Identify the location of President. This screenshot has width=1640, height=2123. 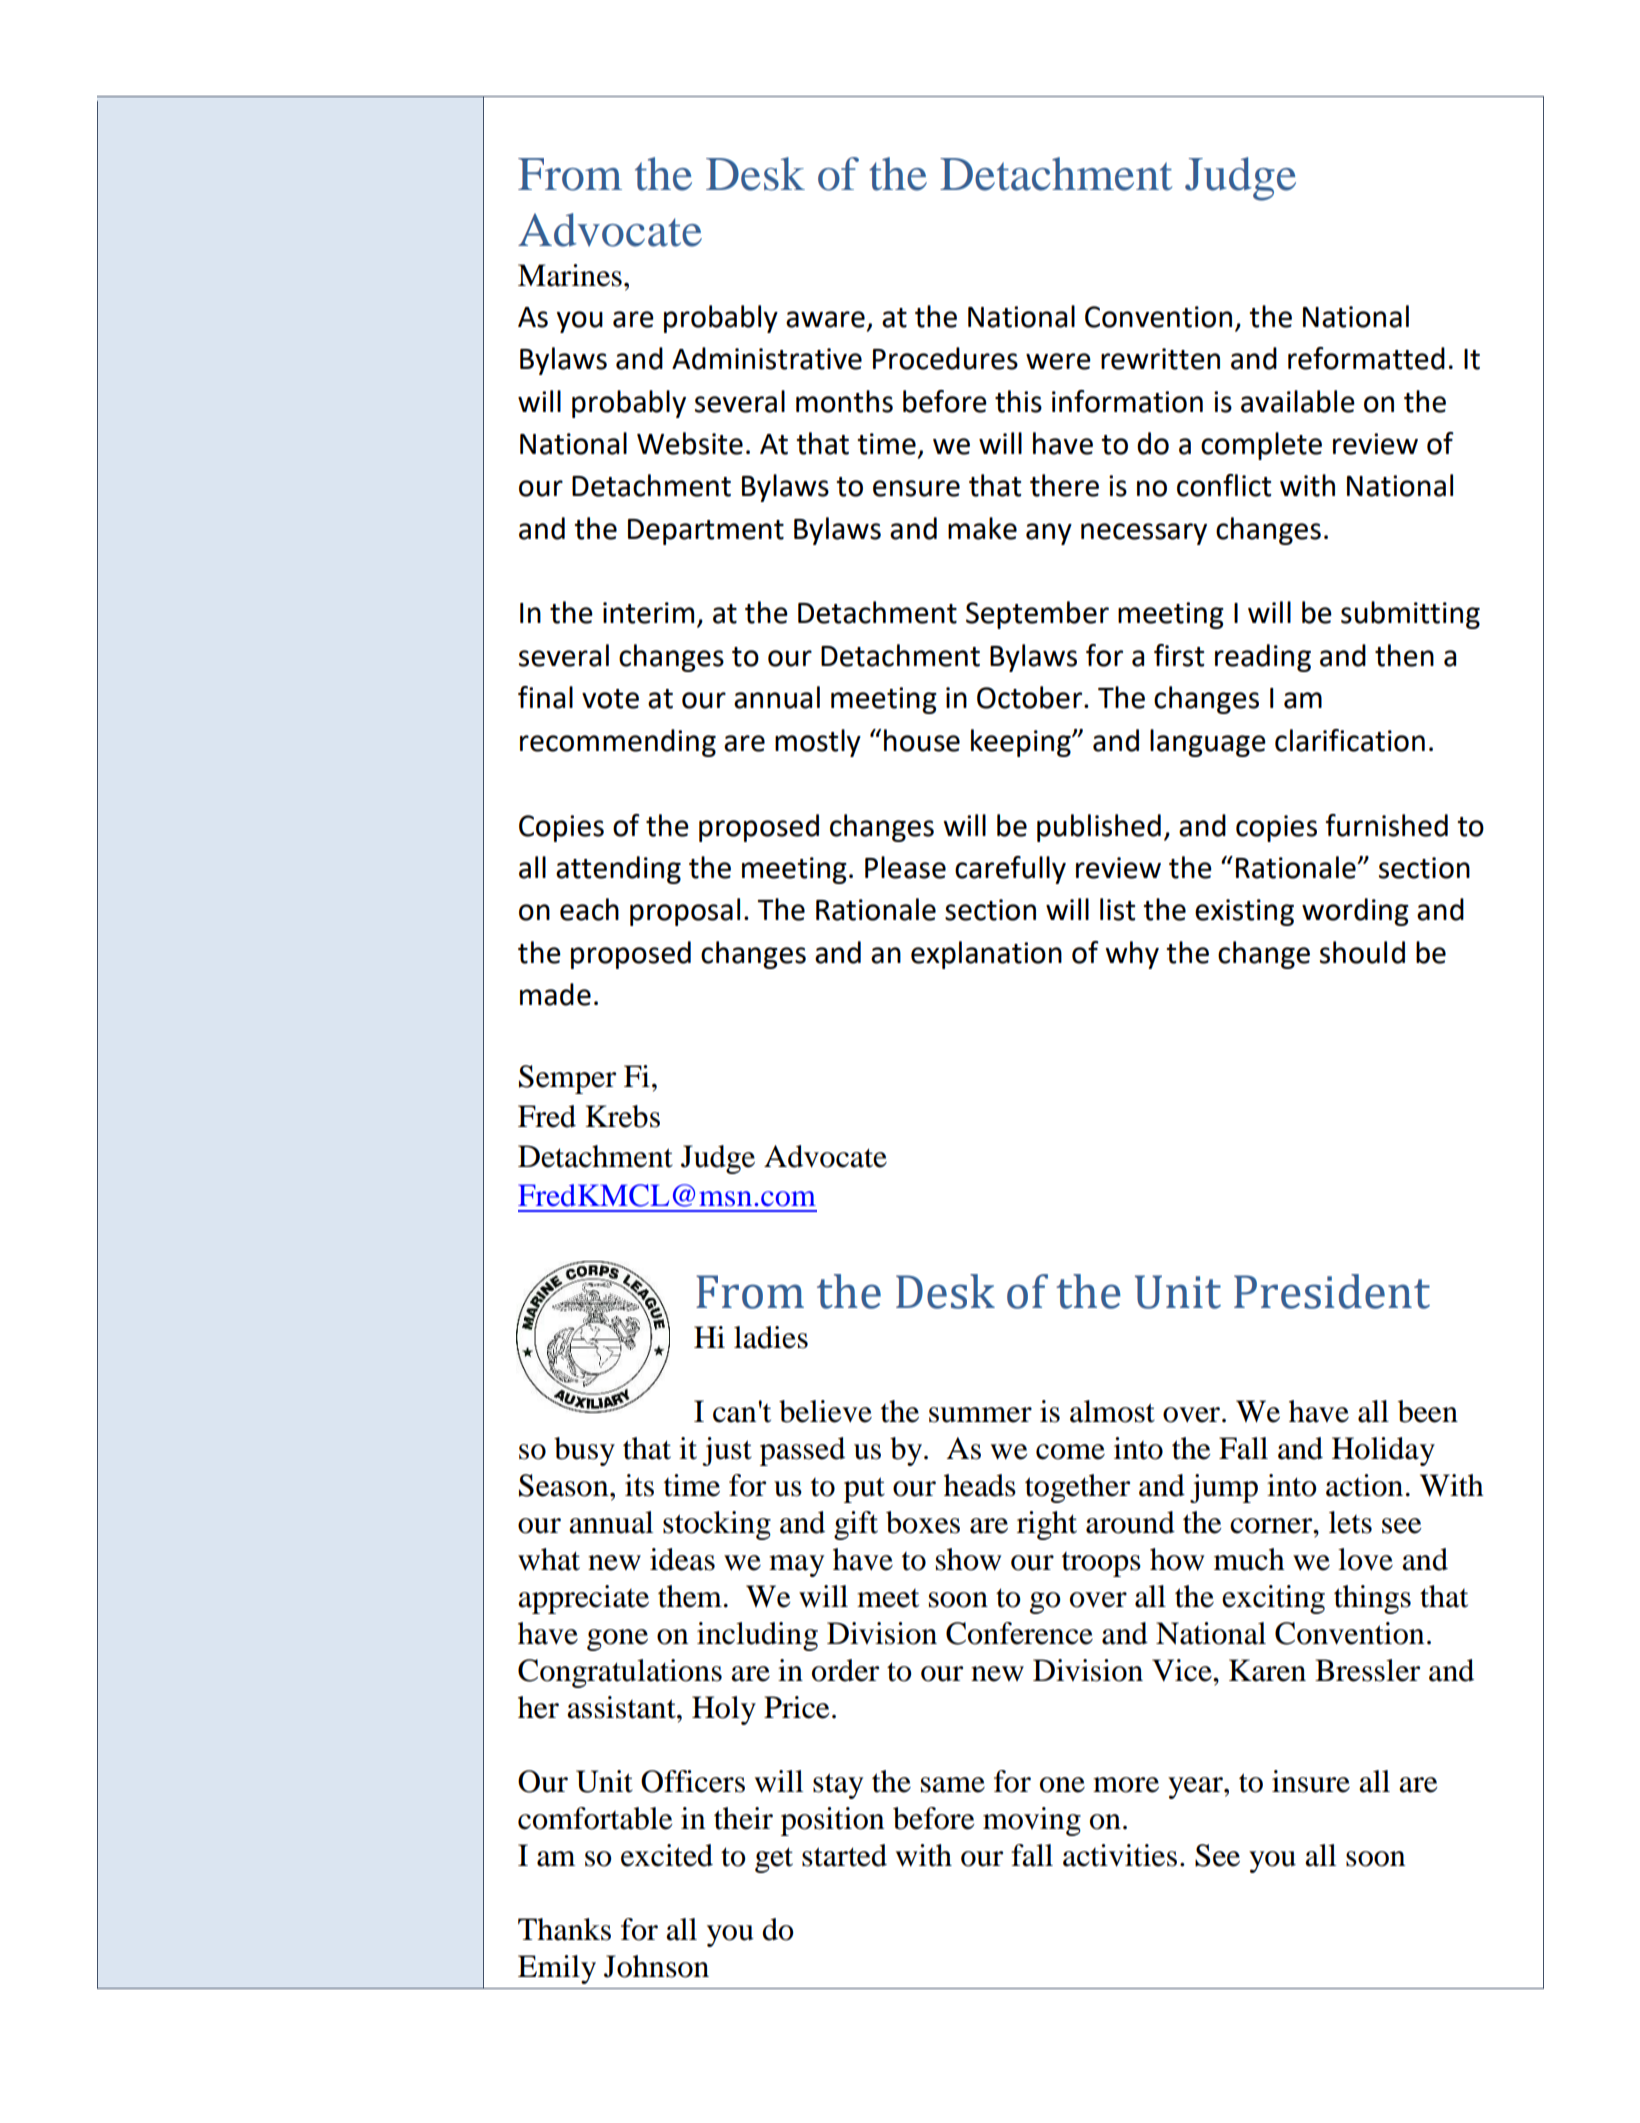
(1332, 1291).
